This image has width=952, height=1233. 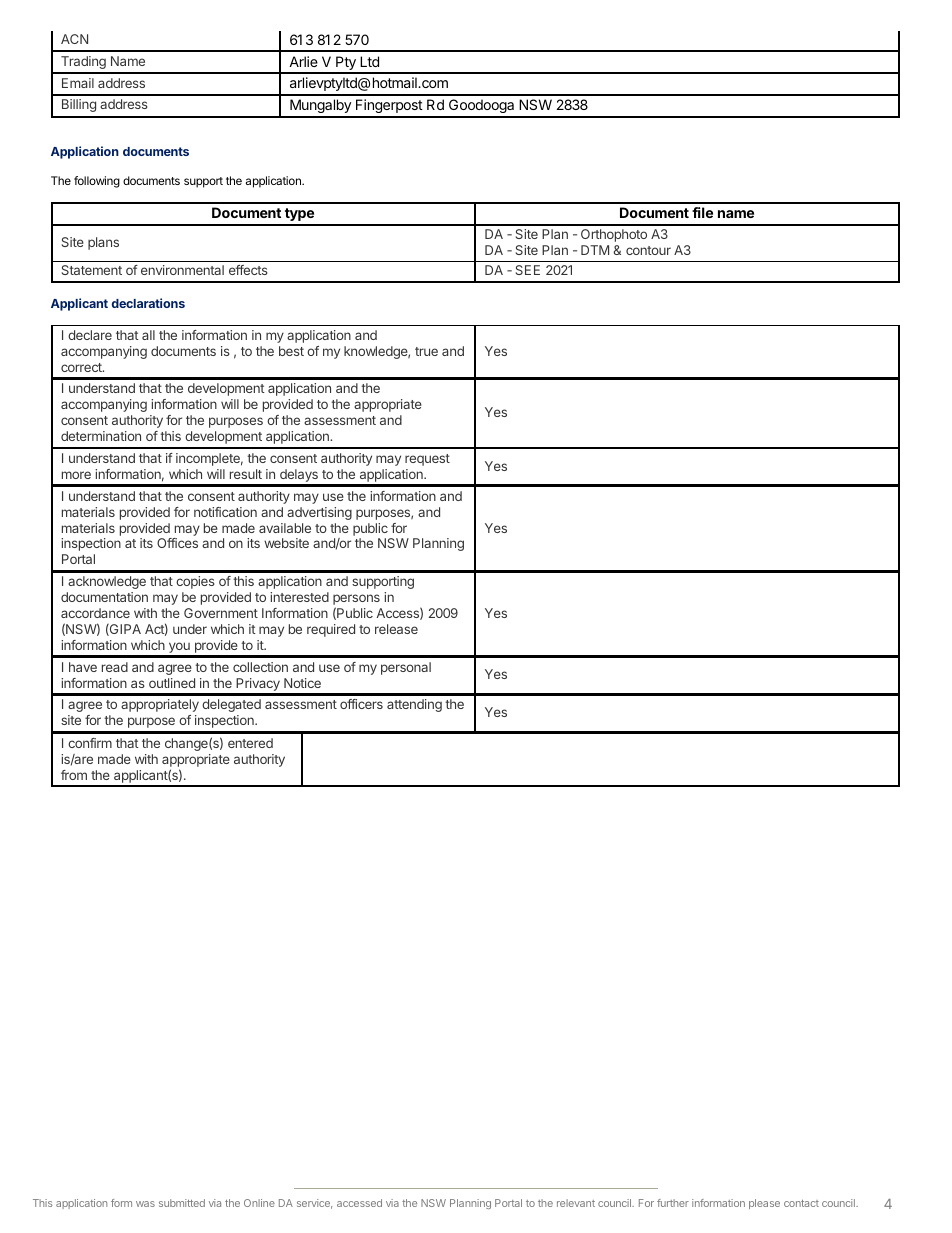 I want to click on from, so click(x=74, y=775).
